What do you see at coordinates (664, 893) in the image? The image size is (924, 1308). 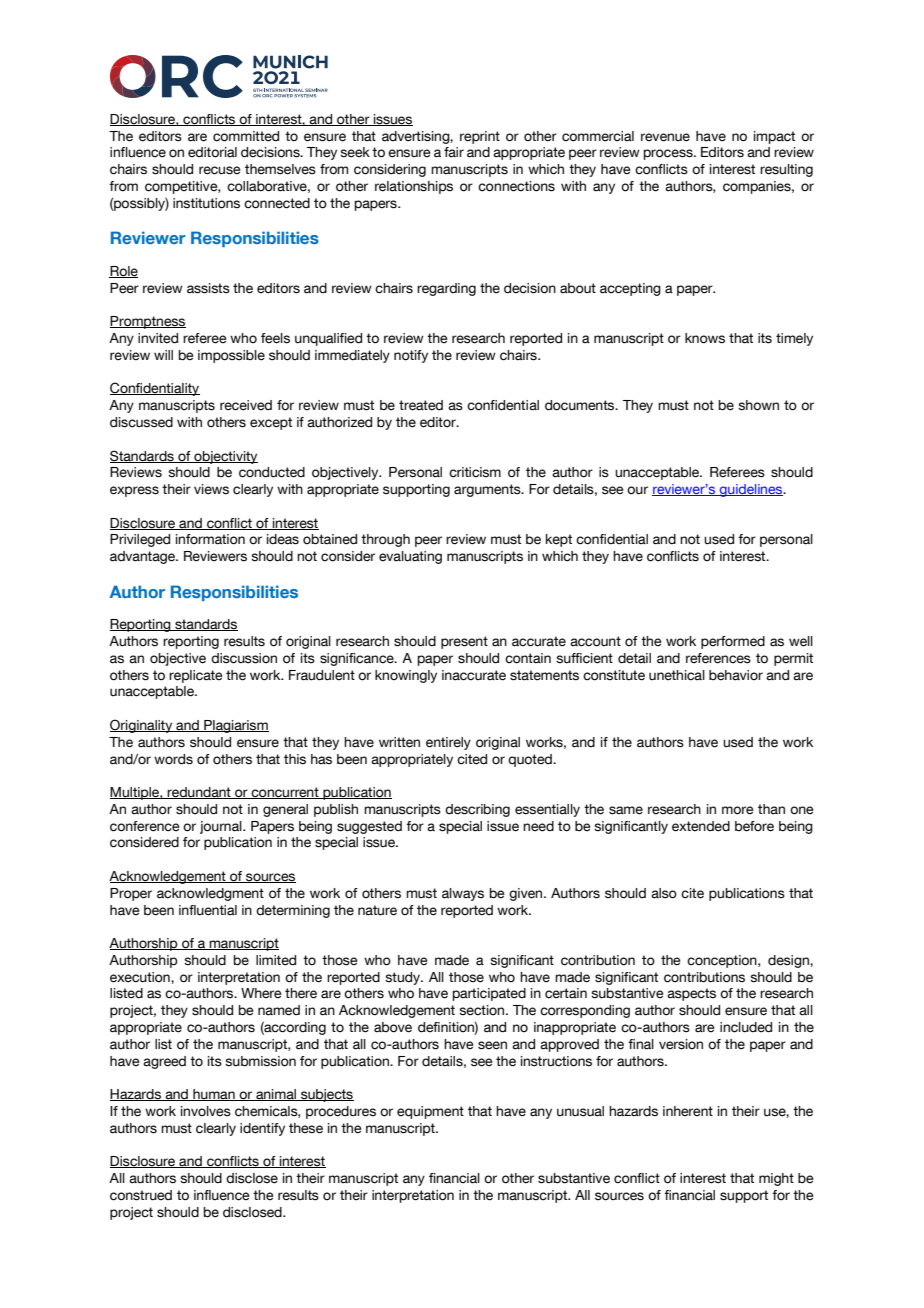 I see `also` at bounding box center [664, 893].
